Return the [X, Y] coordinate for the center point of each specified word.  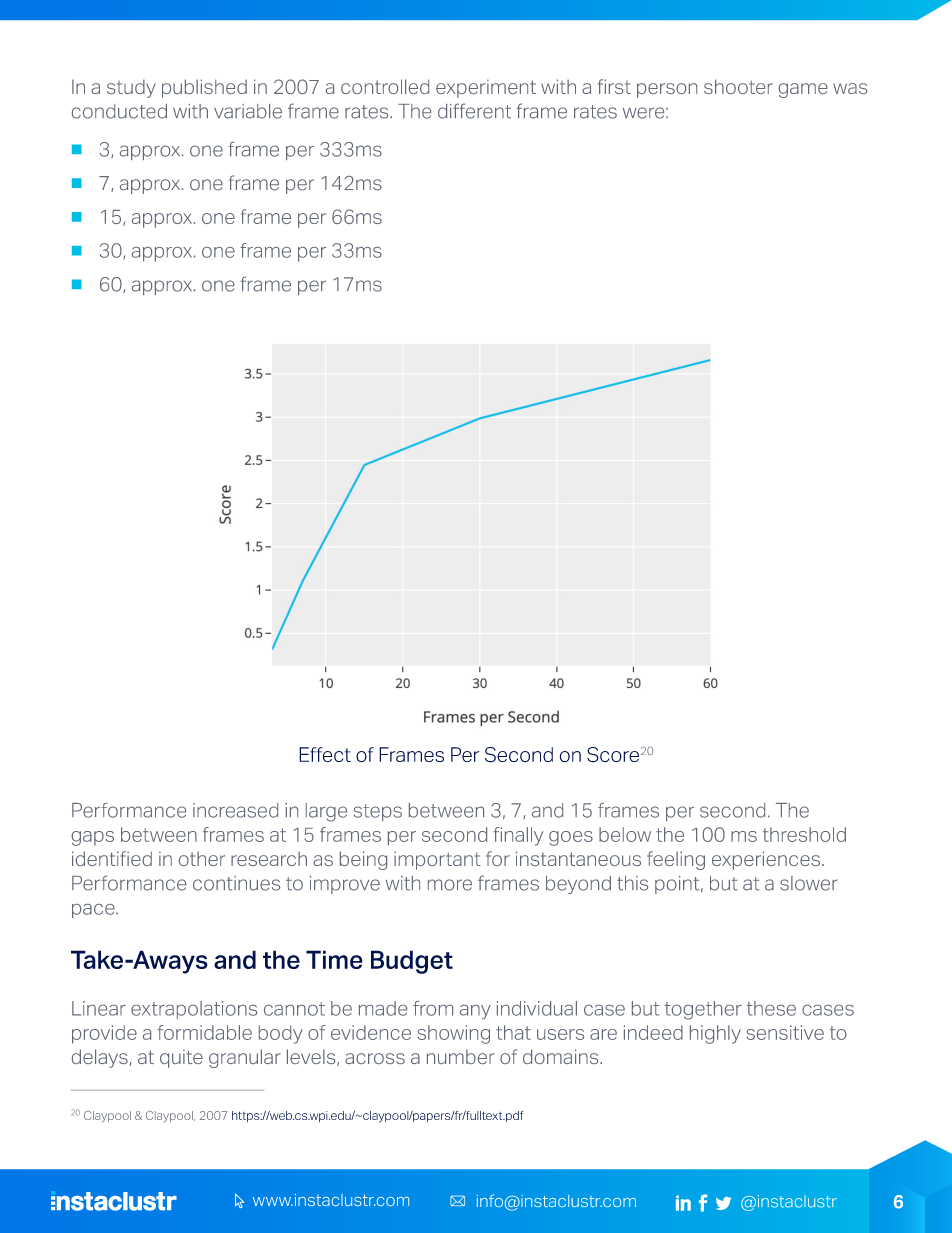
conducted [119, 111]
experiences [766, 860]
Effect [325, 754]
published [204, 88]
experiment [486, 88]
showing [453, 1034]
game [803, 90]
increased [235, 810]
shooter [738, 86]
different [474, 111]
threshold [804, 834]
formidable [204, 1032]
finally [518, 836]
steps [378, 812]
